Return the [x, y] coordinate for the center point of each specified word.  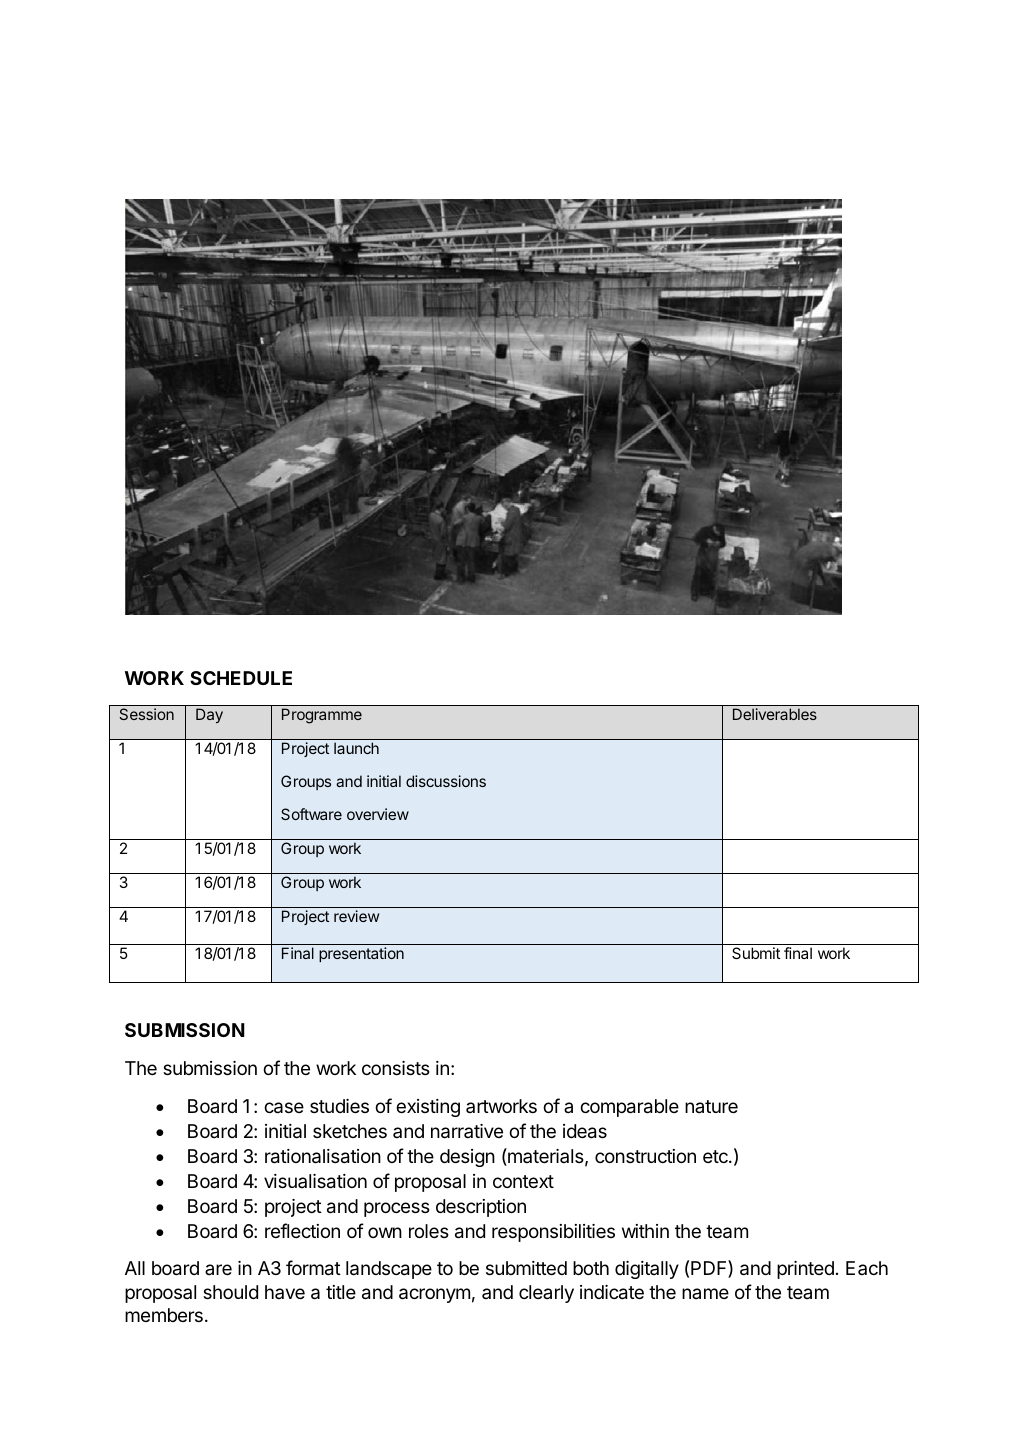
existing [428, 1108]
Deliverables [775, 714]
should [230, 1292]
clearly [546, 1294]
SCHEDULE [241, 678]
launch [356, 748]
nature [711, 1106]
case [284, 1108]
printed [805, 1270]
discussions [446, 781]
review [356, 916]
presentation [361, 954]
